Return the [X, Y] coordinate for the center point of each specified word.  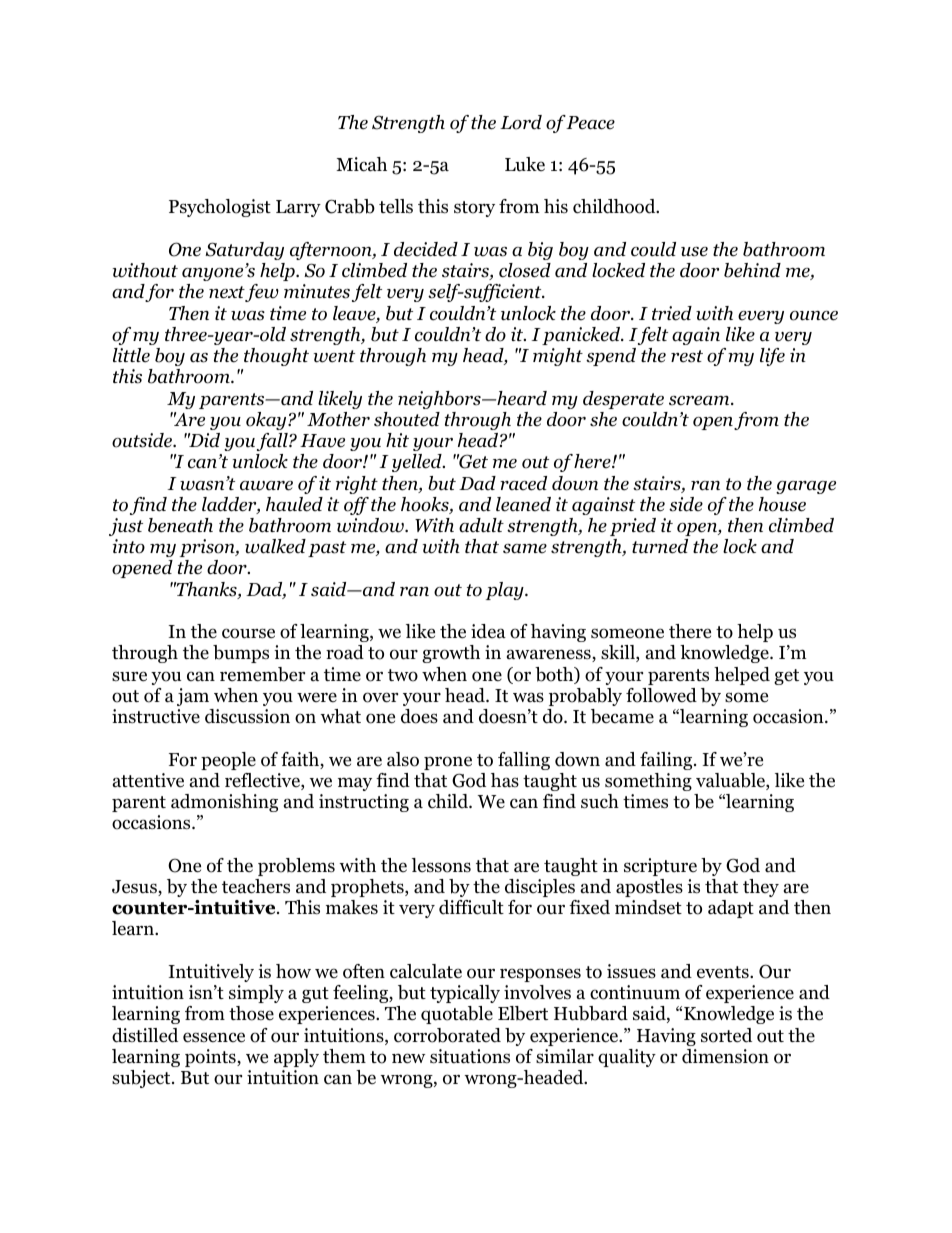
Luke [525, 164]
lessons [441, 865]
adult [481, 525]
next [227, 294]
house [782, 504]
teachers [256, 886]
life [772, 357]
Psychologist [220, 208]
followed [661, 695]
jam [193, 697]
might [558, 357]
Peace [590, 123]
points [211, 1058]
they [761, 888]
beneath [180, 525]
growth [451, 654]
